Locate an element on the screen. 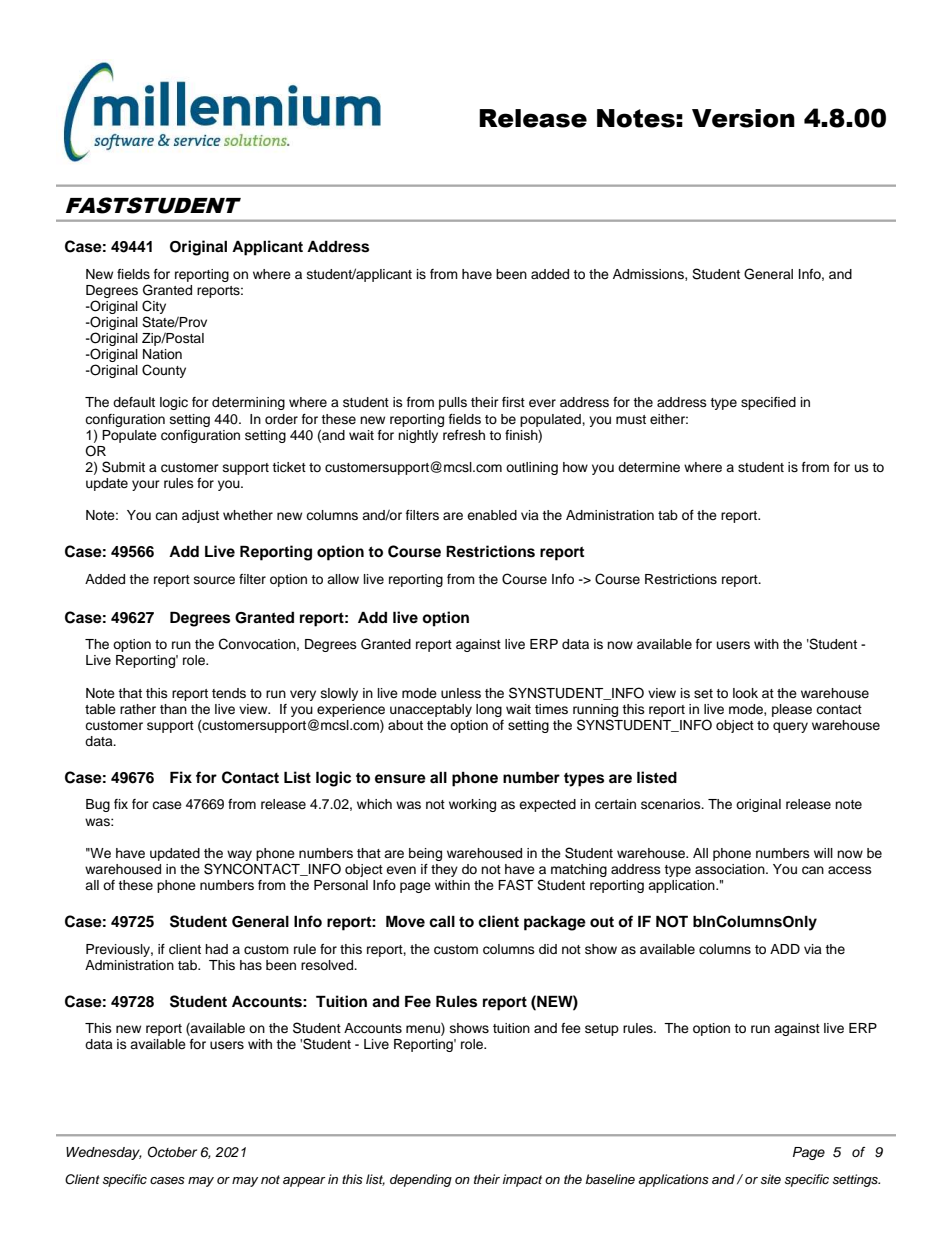 This screenshot has height=1233, width=952. tends is located at coordinates (229, 693).
